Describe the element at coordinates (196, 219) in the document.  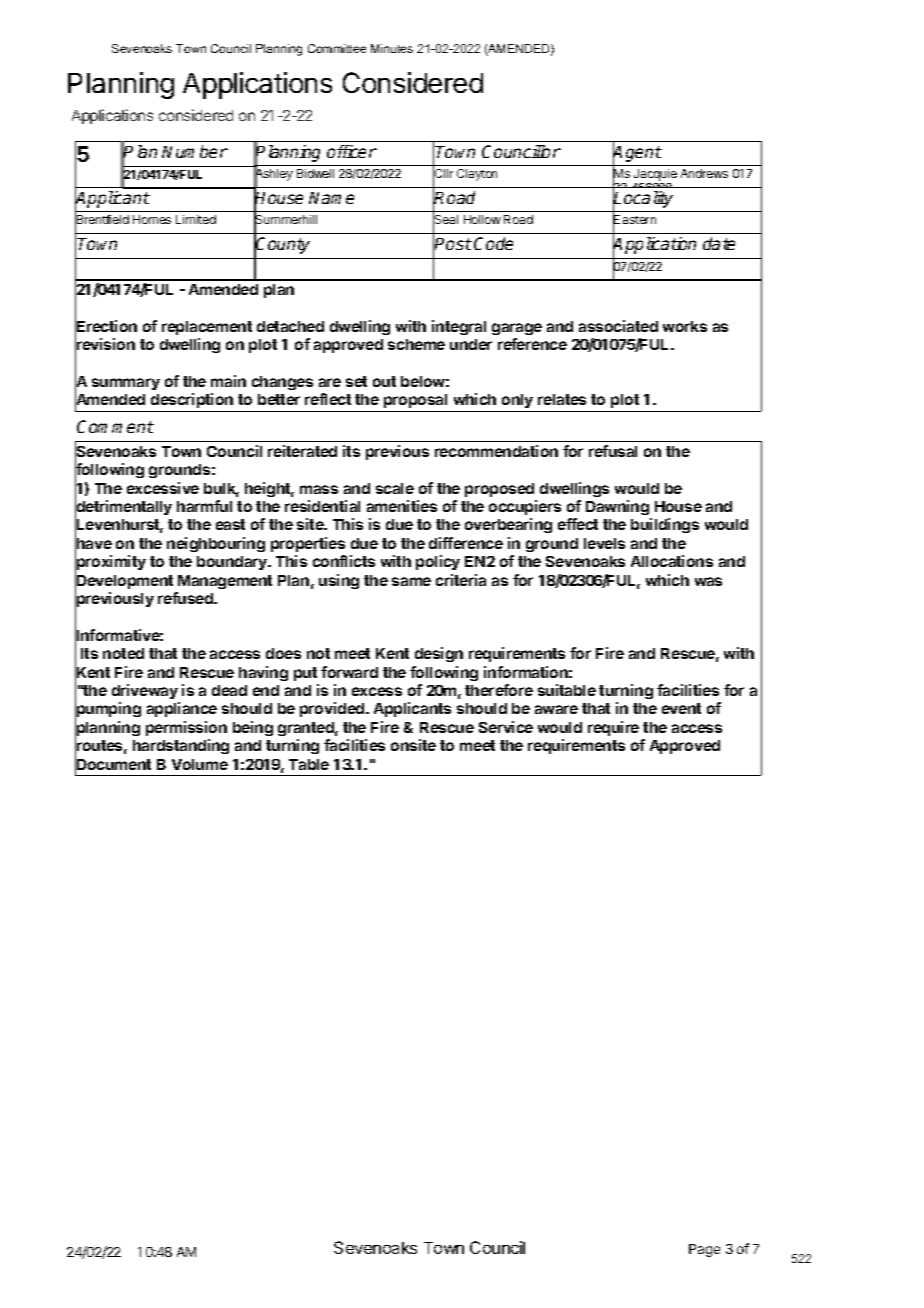
I see `Limited` at that location.
